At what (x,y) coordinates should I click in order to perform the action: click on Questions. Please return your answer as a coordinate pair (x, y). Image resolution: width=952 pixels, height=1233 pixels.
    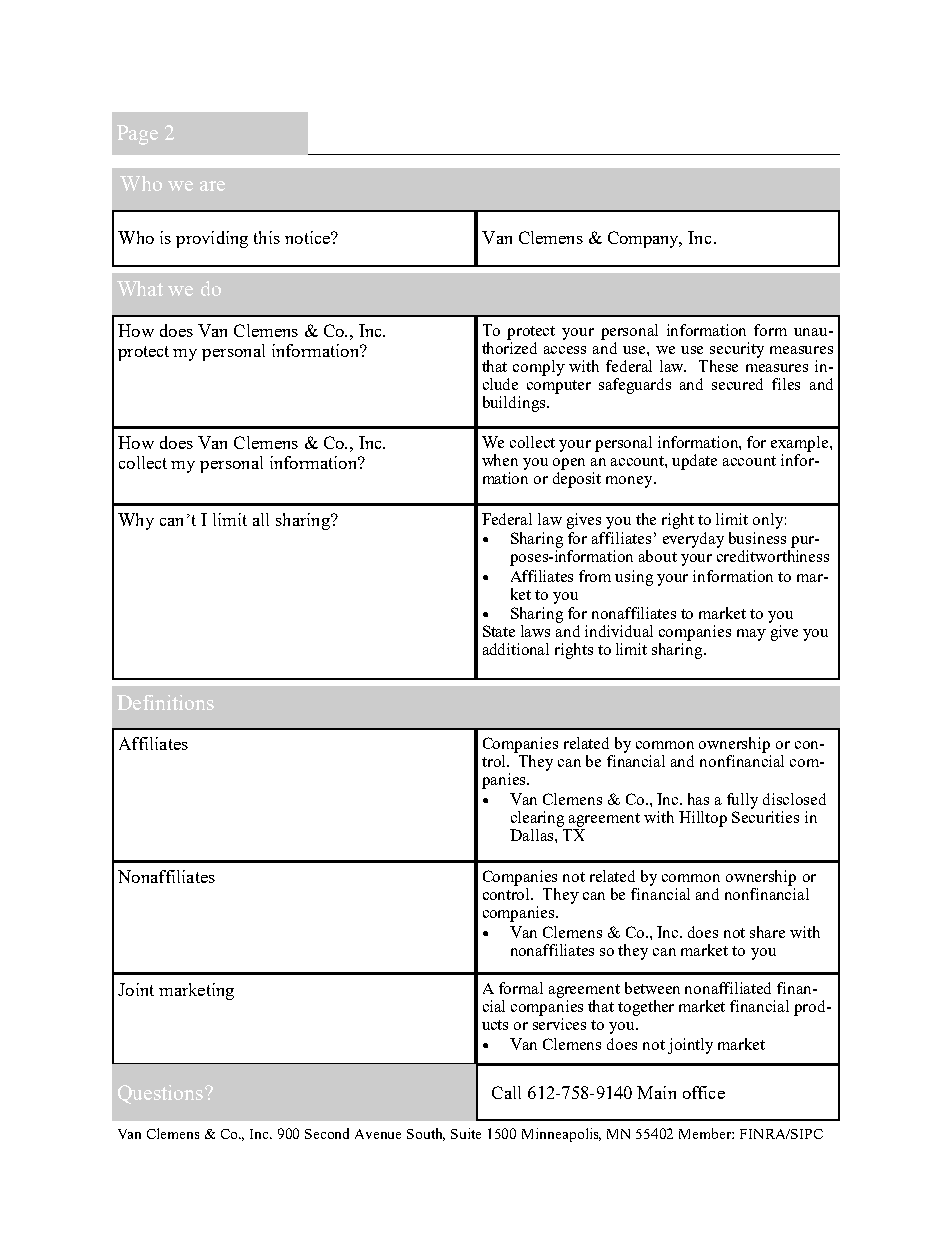
    Looking at the image, I should click on (160, 1094).
